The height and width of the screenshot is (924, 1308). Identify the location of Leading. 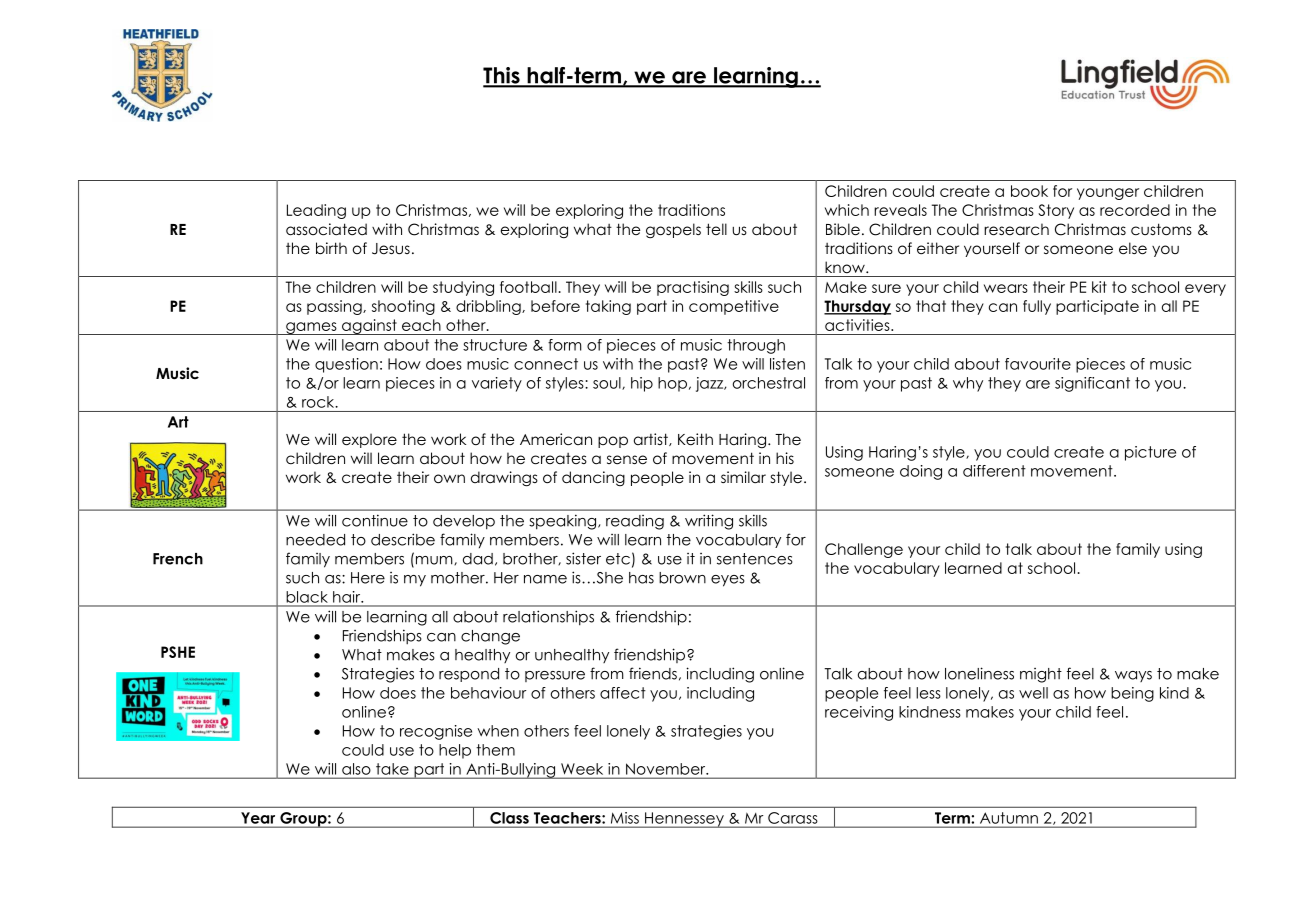
(316, 211).
